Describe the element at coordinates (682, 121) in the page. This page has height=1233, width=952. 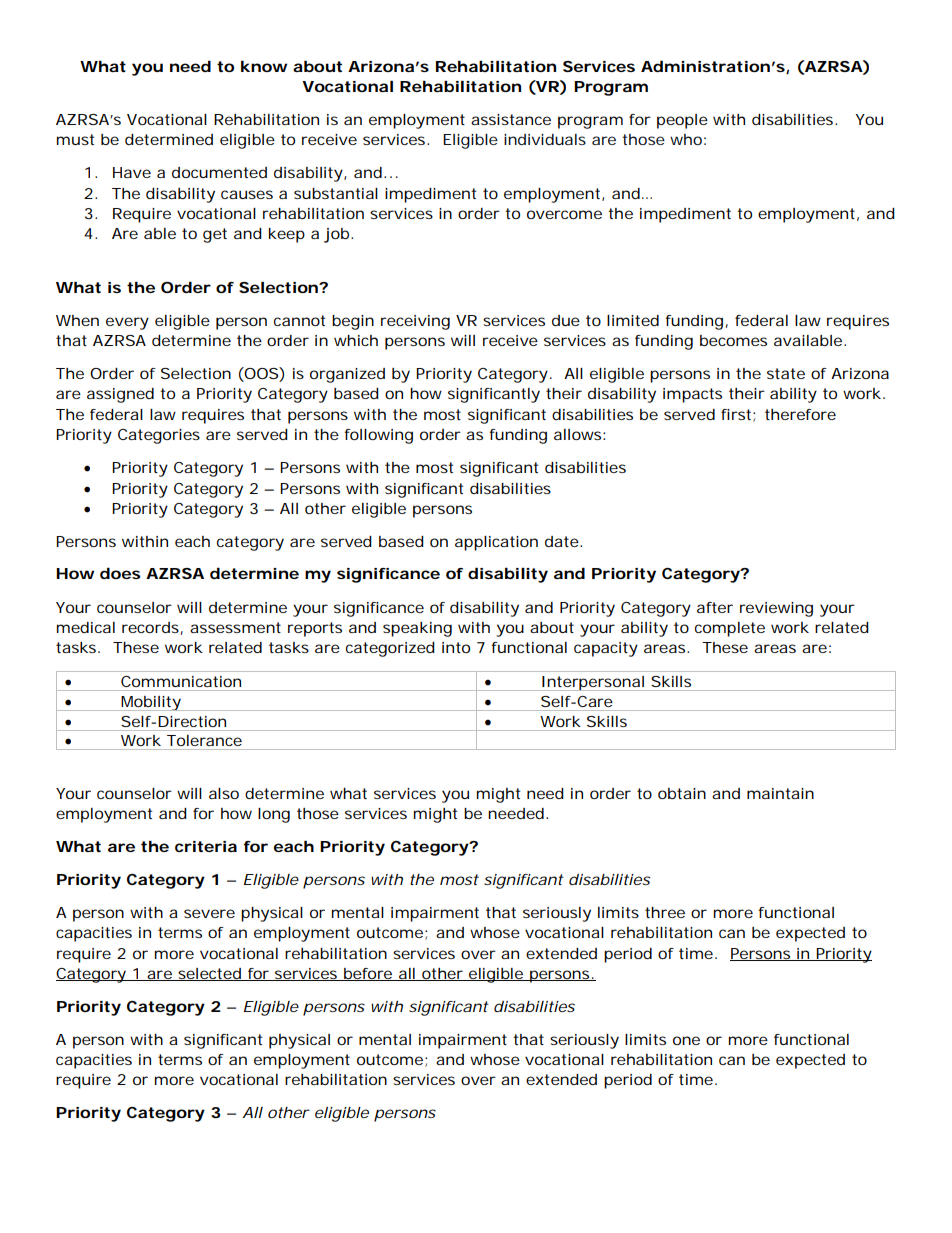
I see `people` at that location.
